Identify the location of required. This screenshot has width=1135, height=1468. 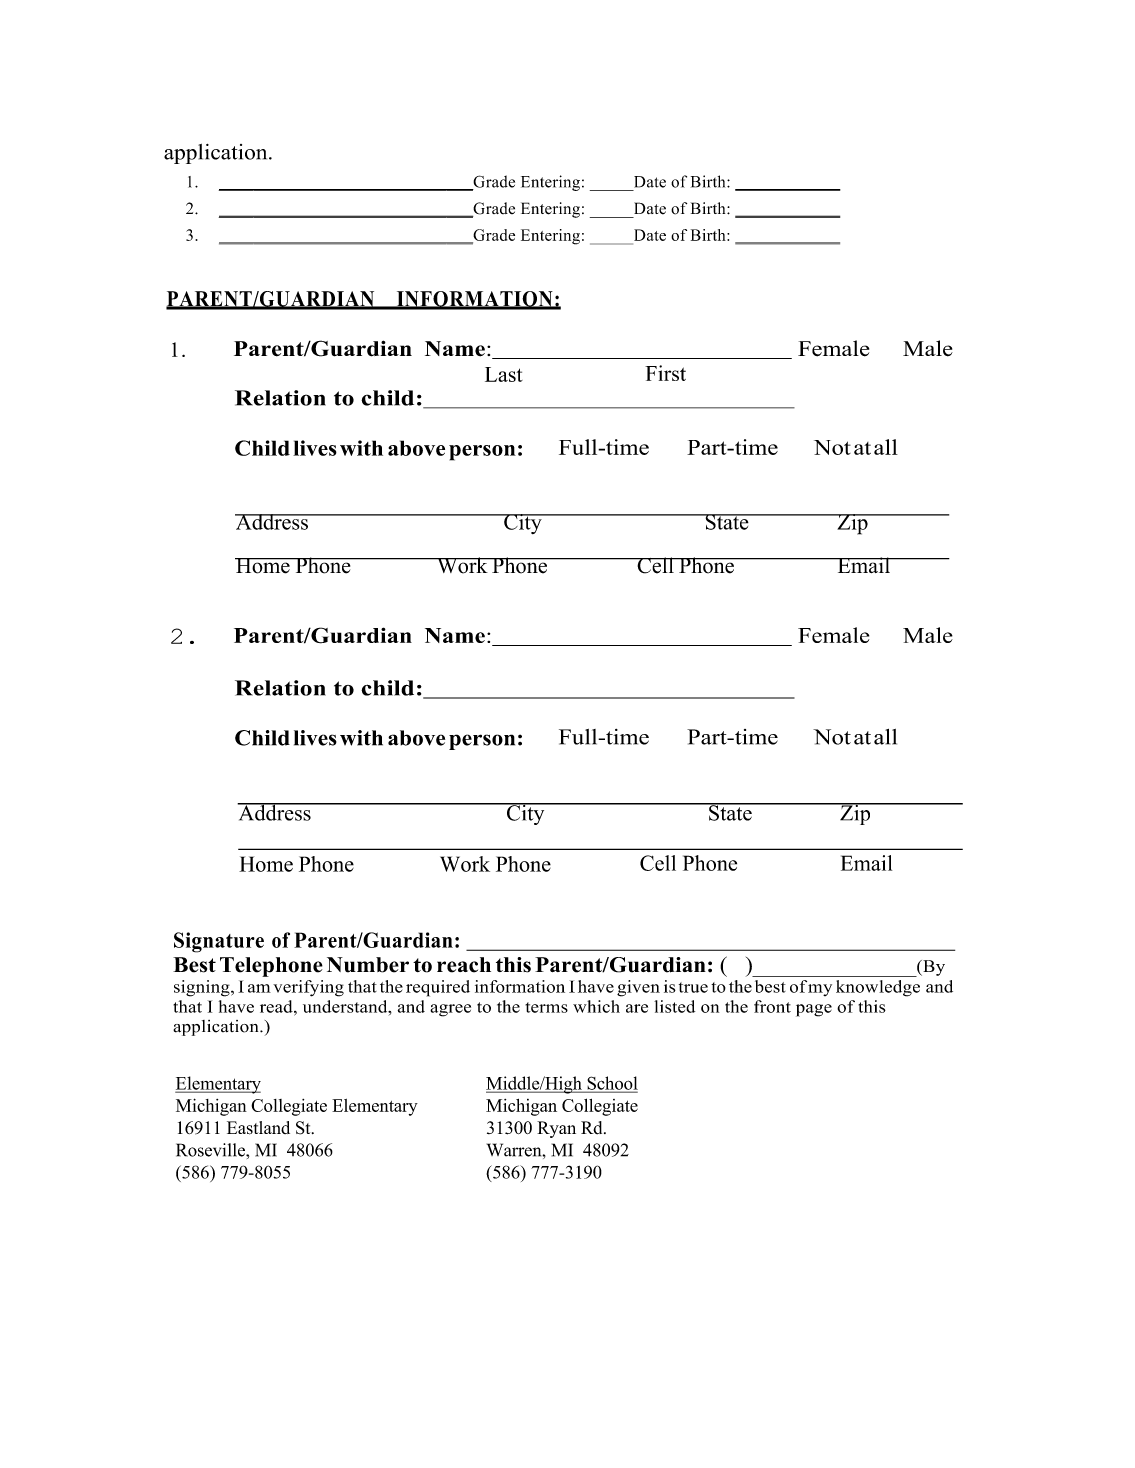
(438, 988).
